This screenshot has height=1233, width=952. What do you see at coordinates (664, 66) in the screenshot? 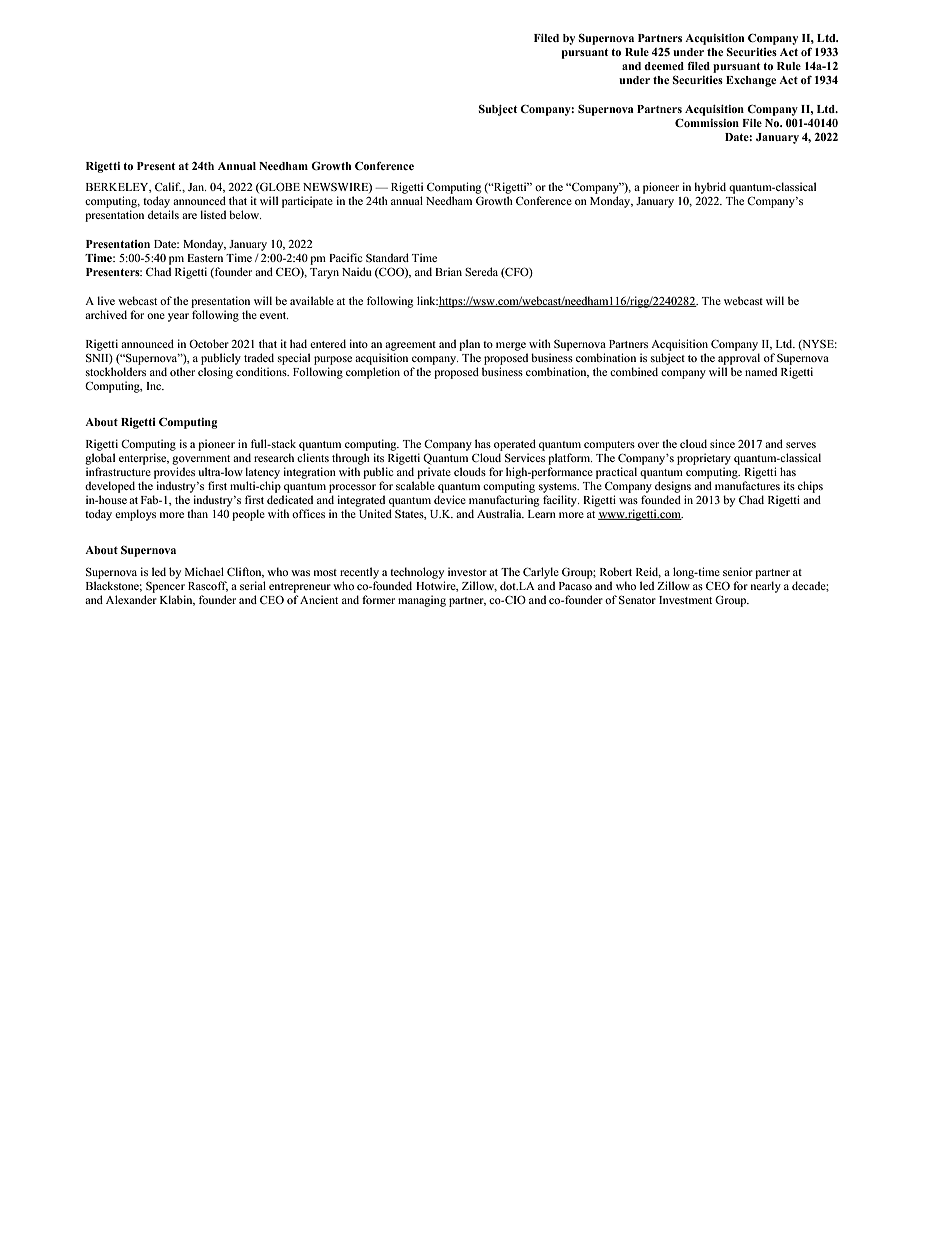
I see `deemed` at bounding box center [664, 66].
